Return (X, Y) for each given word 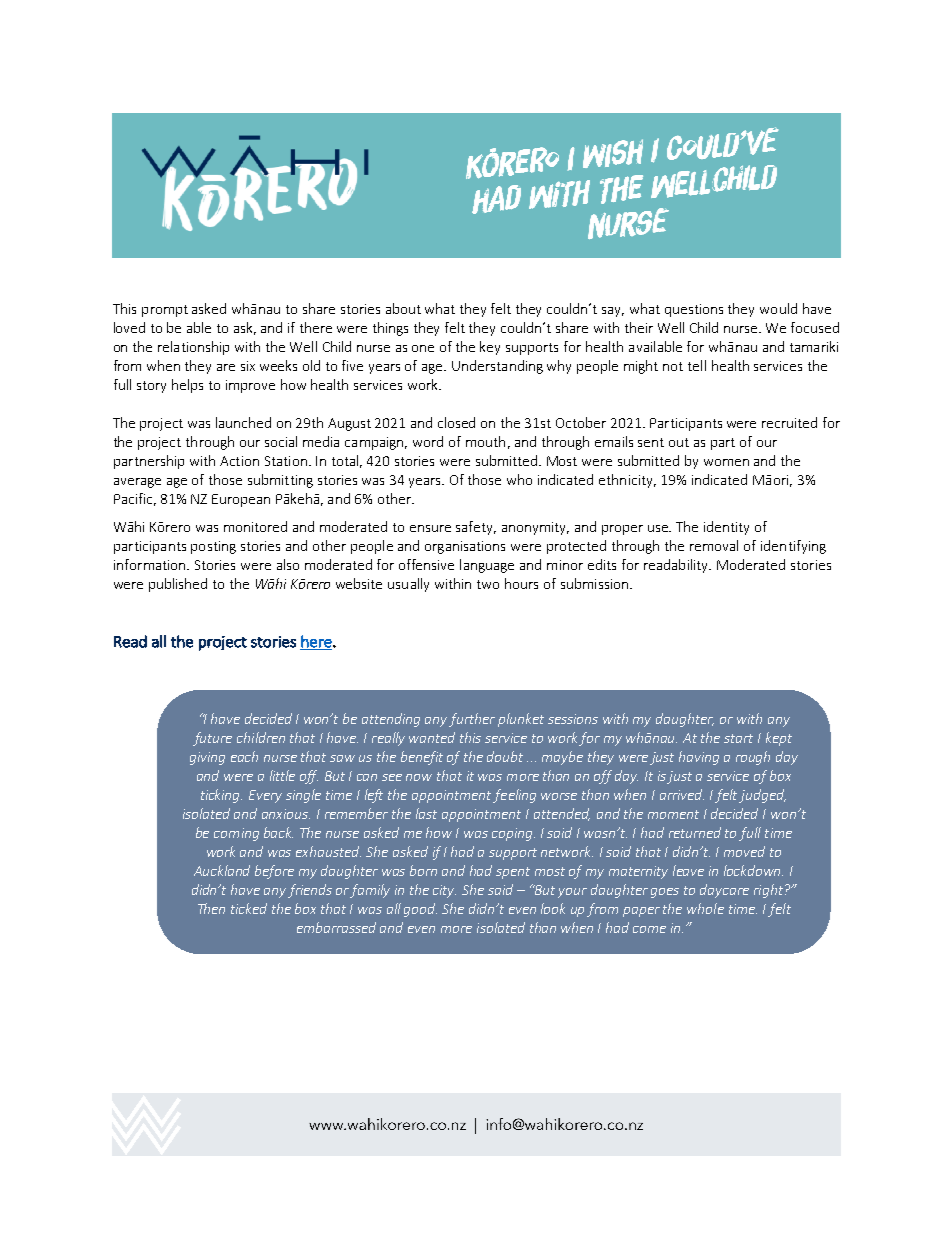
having (699, 758)
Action (239, 461)
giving (207, 758)
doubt (505, 756)
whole (705, 908)
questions (694, 310)
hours (521, 583)
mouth (485, 441)
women (726, 462)
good (420, 910)
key (490, 348)
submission (596, 583)
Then (211, 908)
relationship (193, 348)
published (178, 585)
